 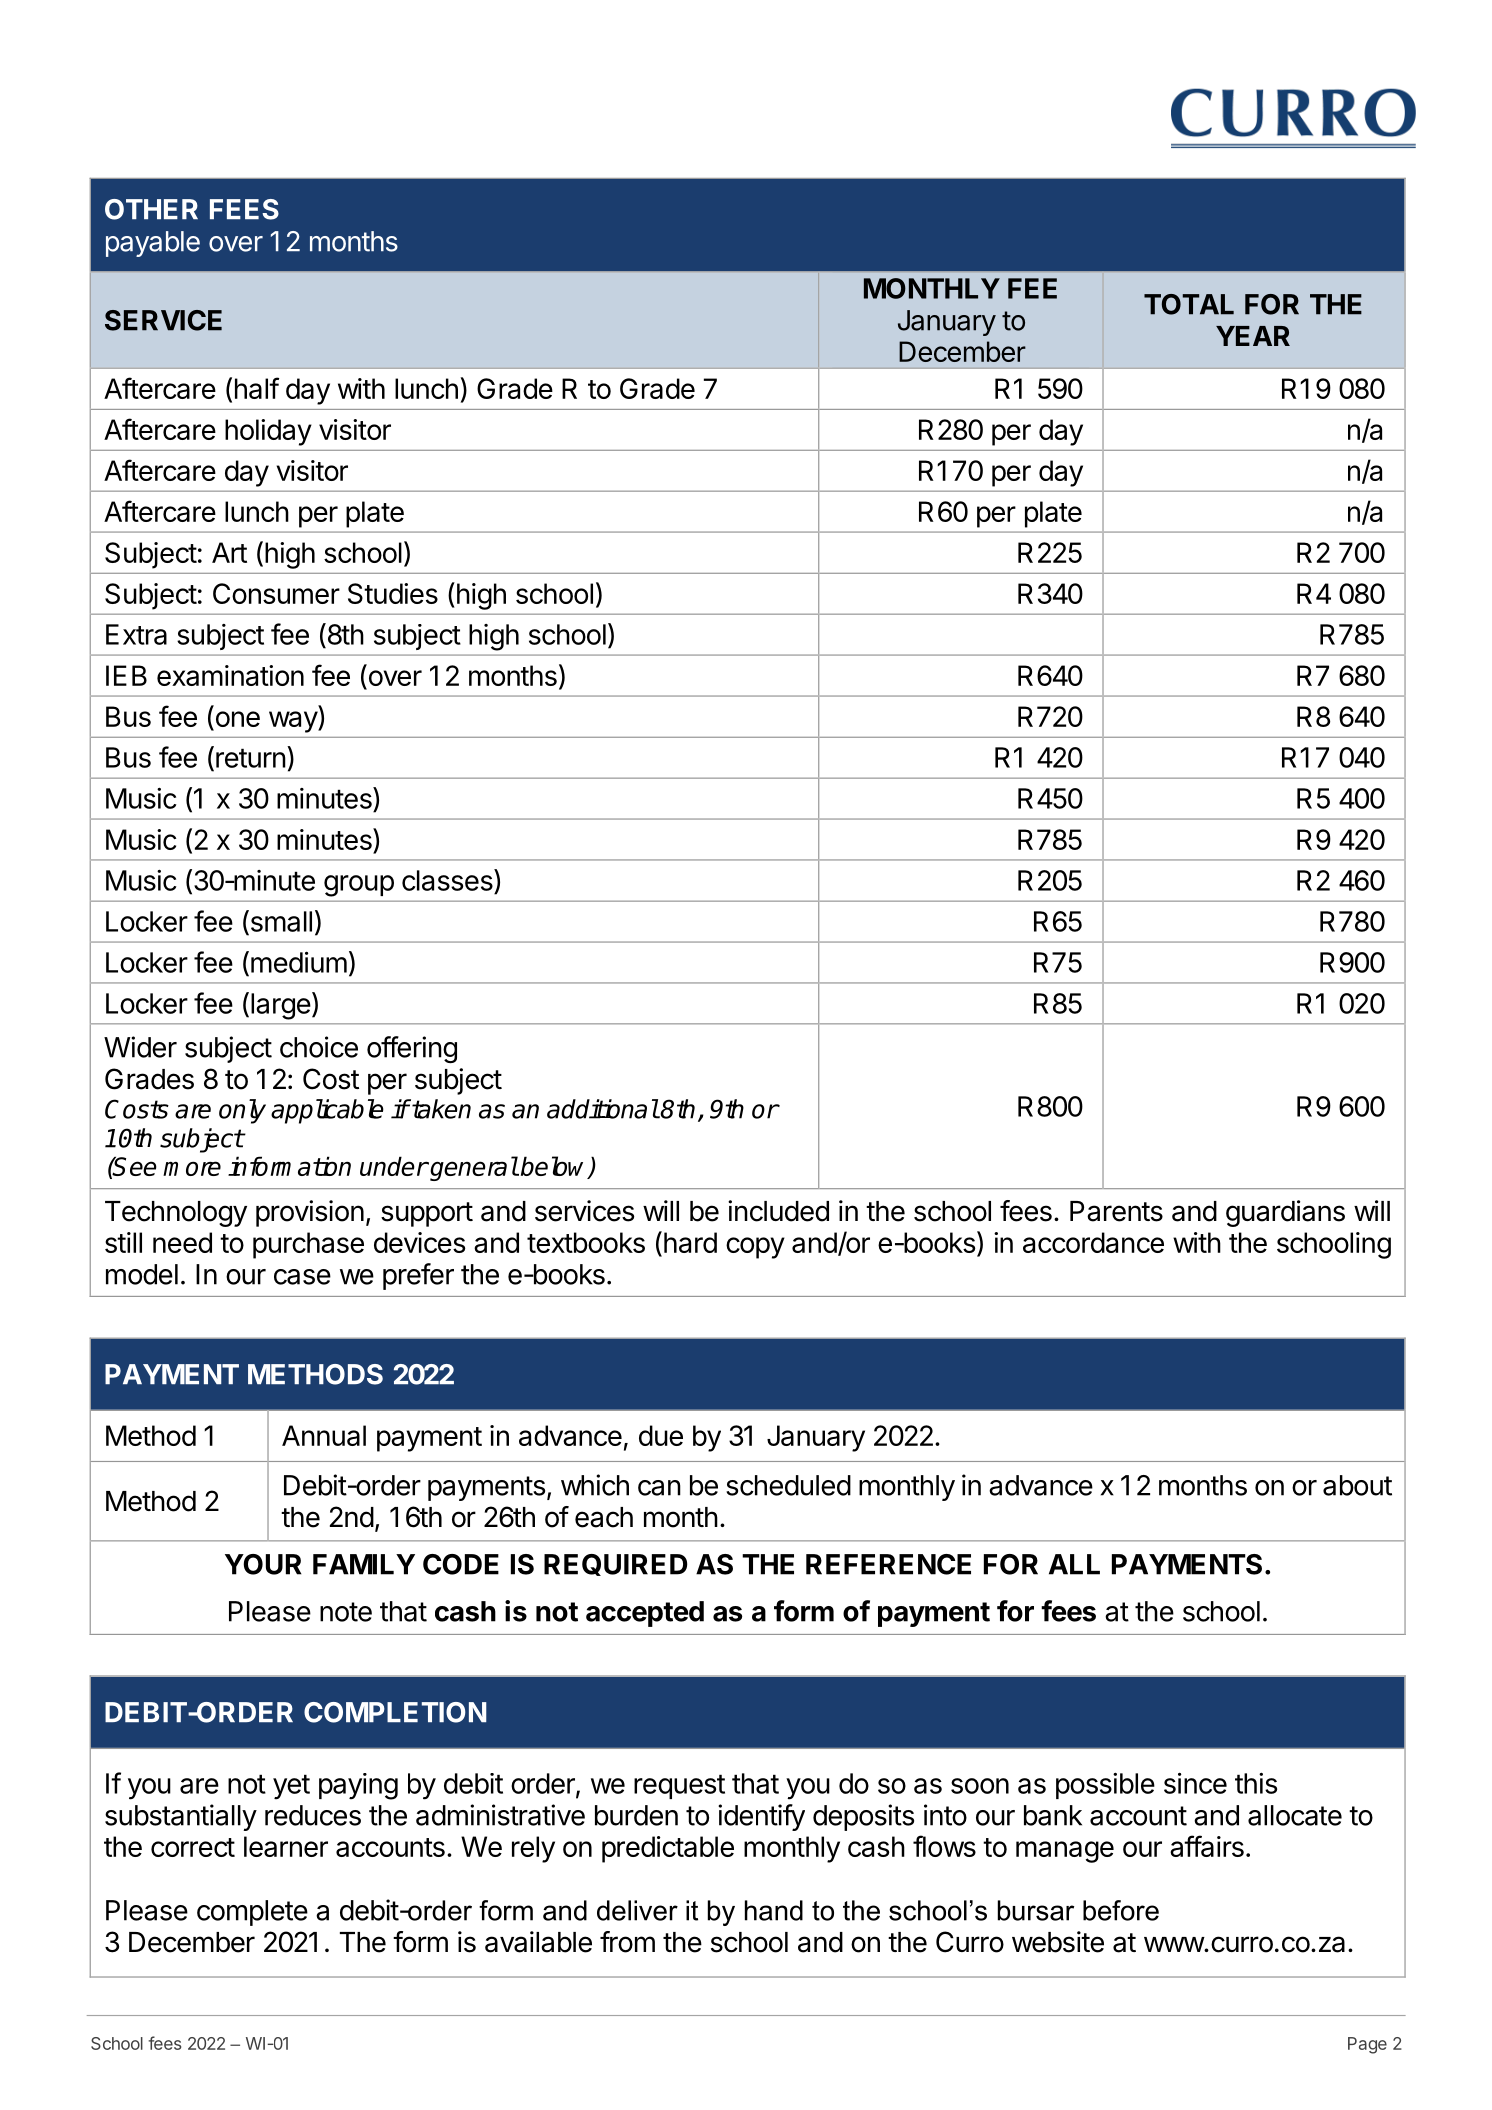 I want to click on included, so click(x=778, y=1211).
